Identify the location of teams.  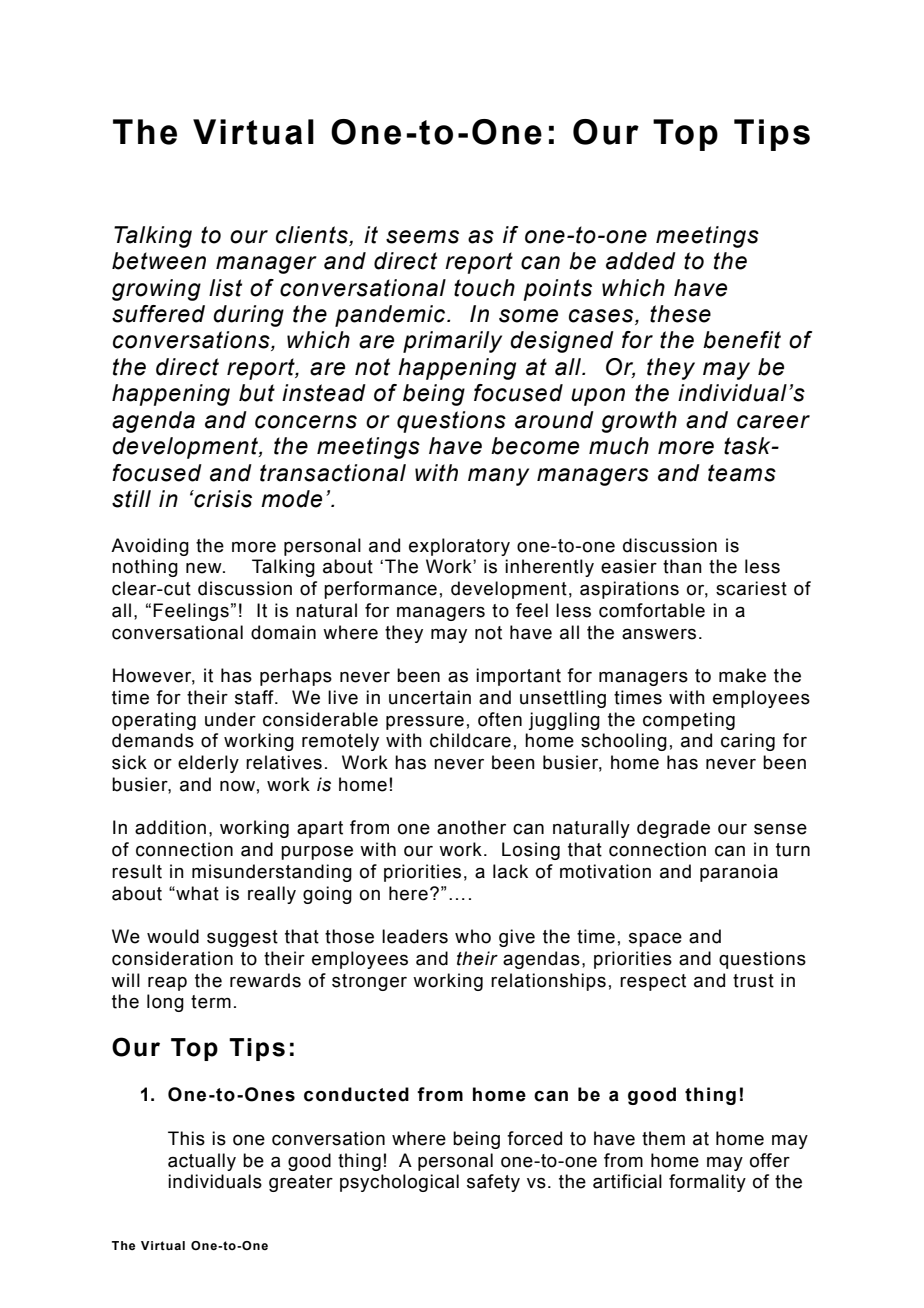
(742, 473).
